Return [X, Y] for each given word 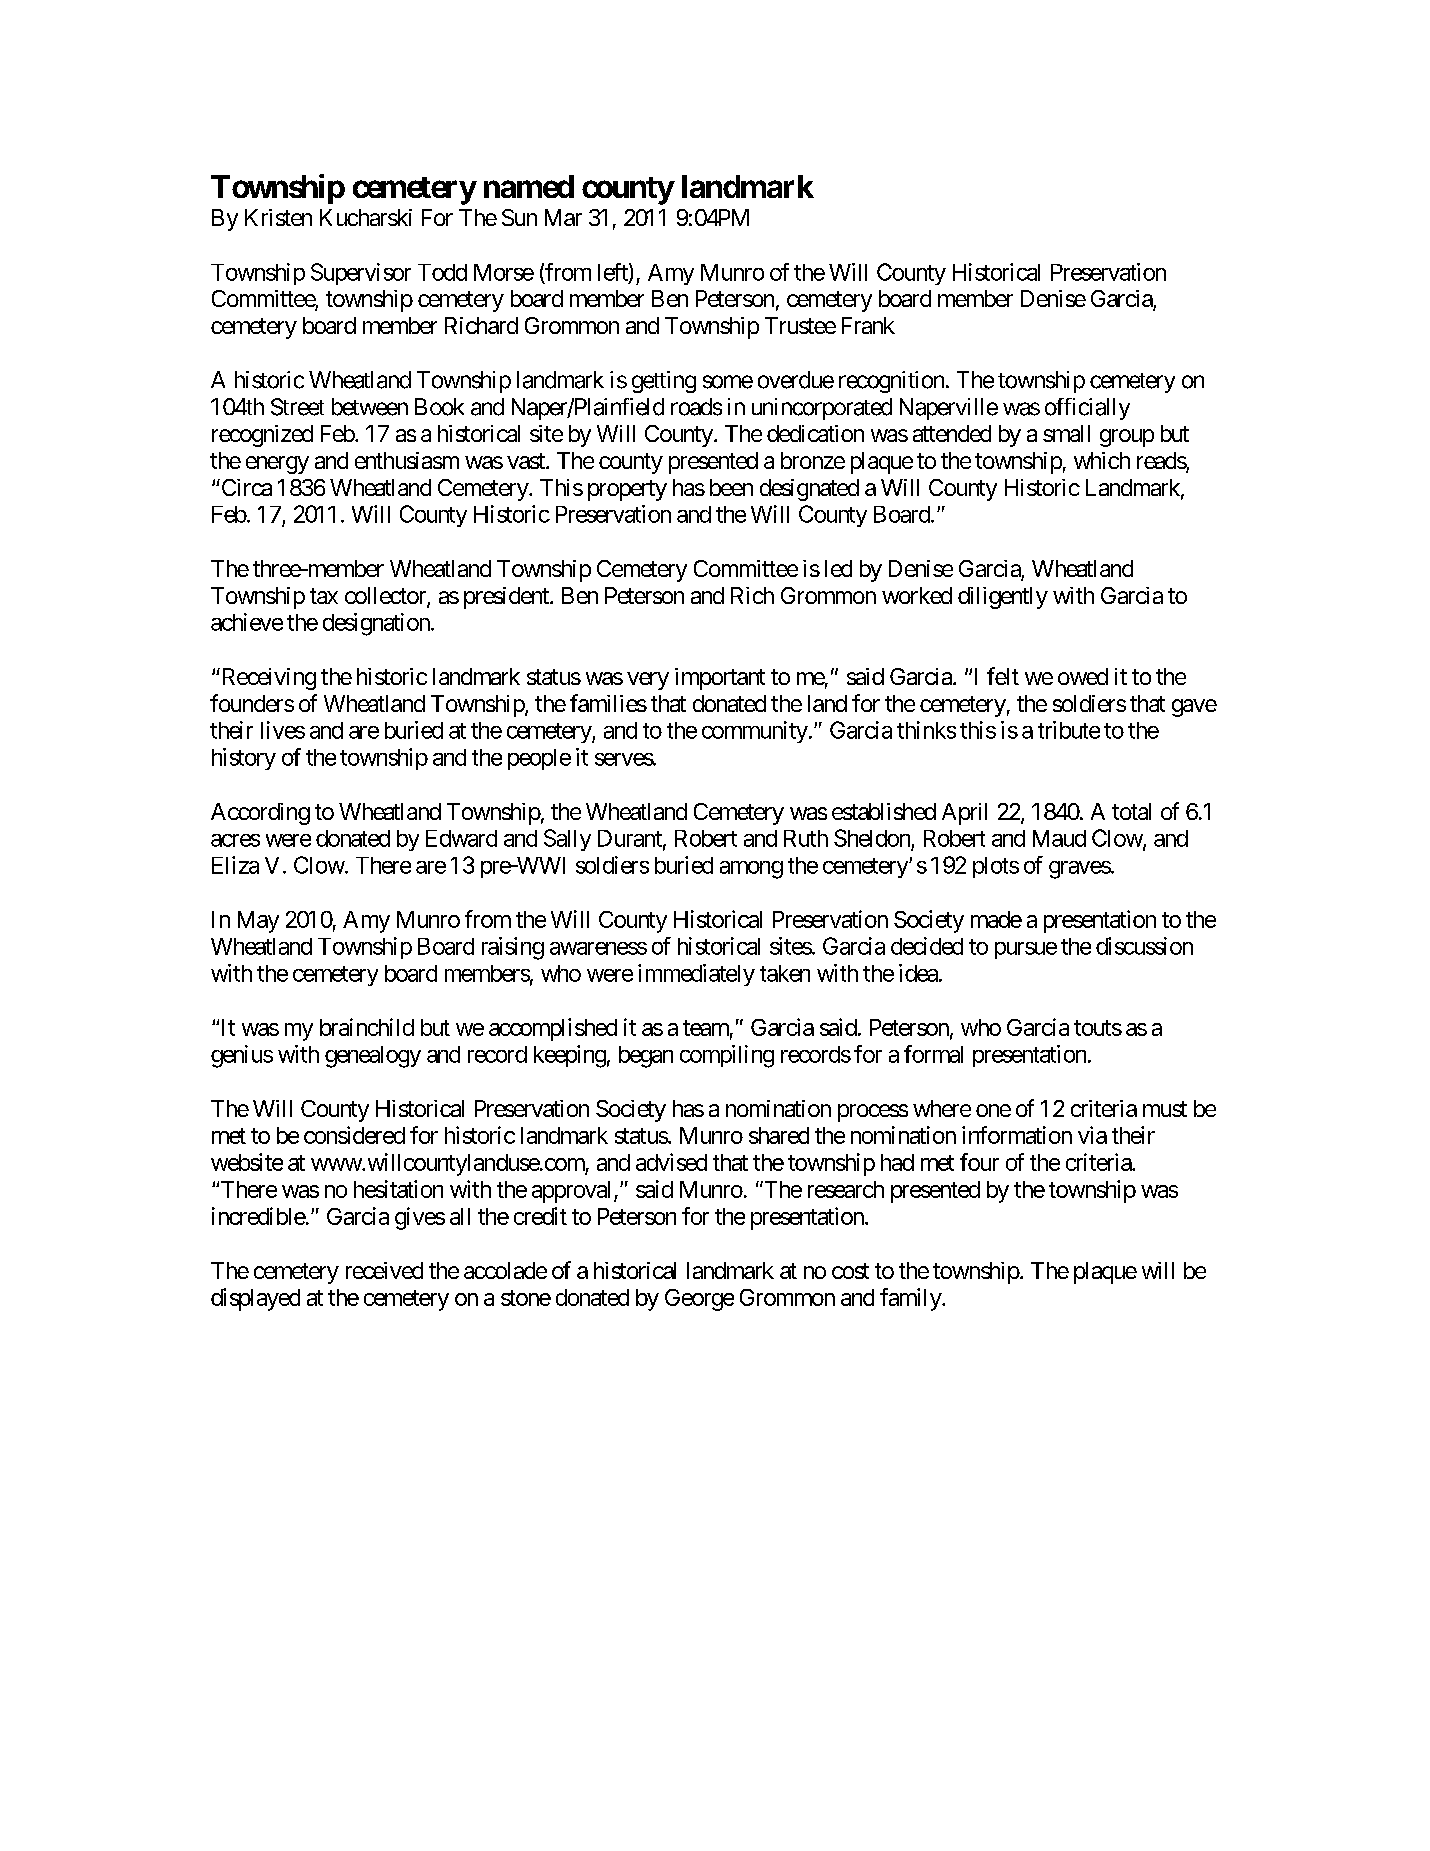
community [755, 732]
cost [850, 1271]
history [244, 759]
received [384, 1270]
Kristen [278, 217]
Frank [868, 325]
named [529, 186]
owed [1083, 676]
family [911, 1299]
